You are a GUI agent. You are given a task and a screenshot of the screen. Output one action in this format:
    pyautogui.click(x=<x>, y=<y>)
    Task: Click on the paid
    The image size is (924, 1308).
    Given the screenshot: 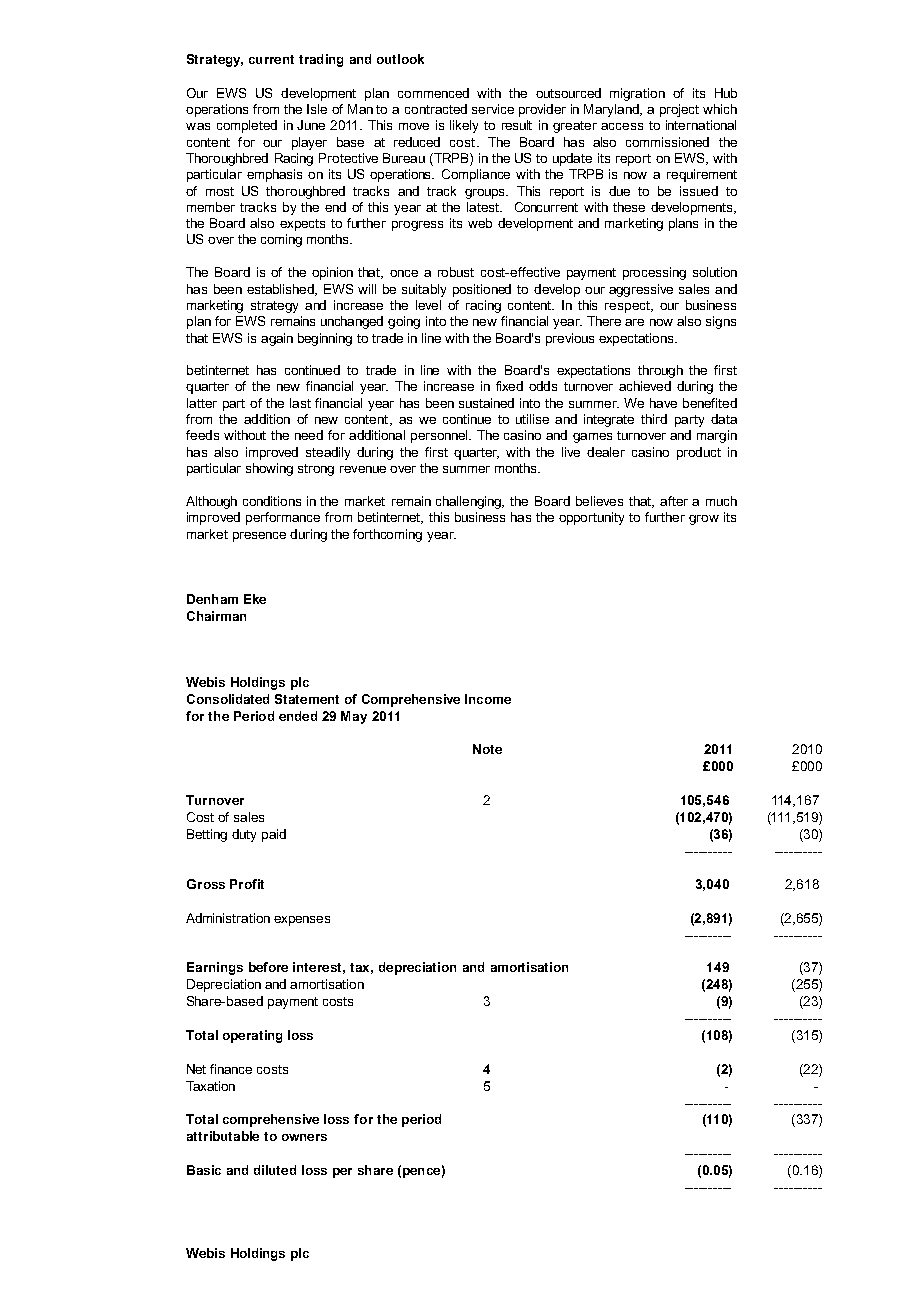 What is the action you would take?
    pyautogui.click(x=274, y=835)
